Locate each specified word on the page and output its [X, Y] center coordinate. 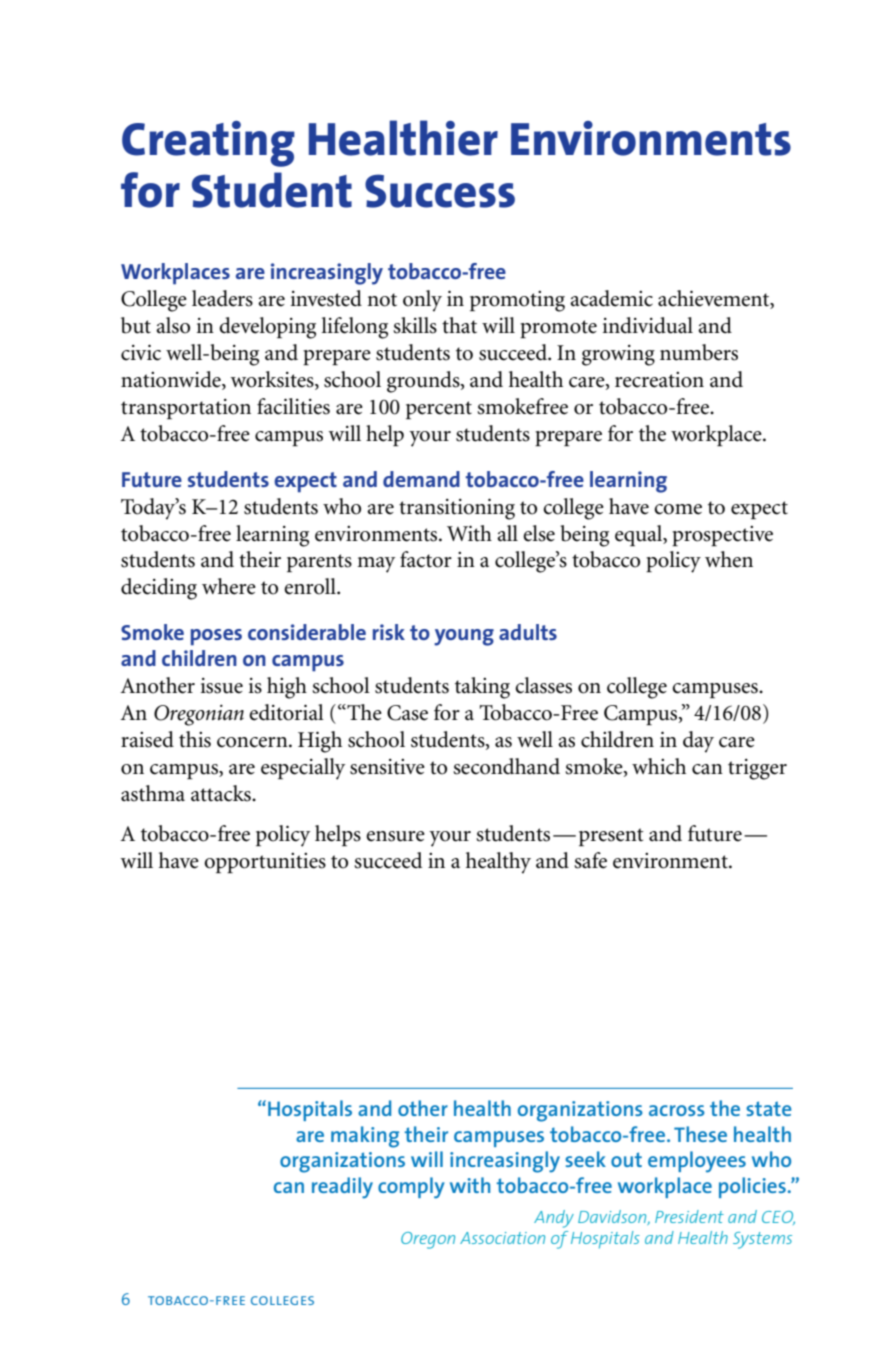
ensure [395, 836]
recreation [659, 380]
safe [590, 860]
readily [342, 1188]
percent [439, 410]
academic [611, 298]
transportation [186, 409]
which [659, 766]
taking [482, 688]
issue [221, 686]
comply [411, 1188]
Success [440, 191]
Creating [208, 144]
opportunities [265, 863]
